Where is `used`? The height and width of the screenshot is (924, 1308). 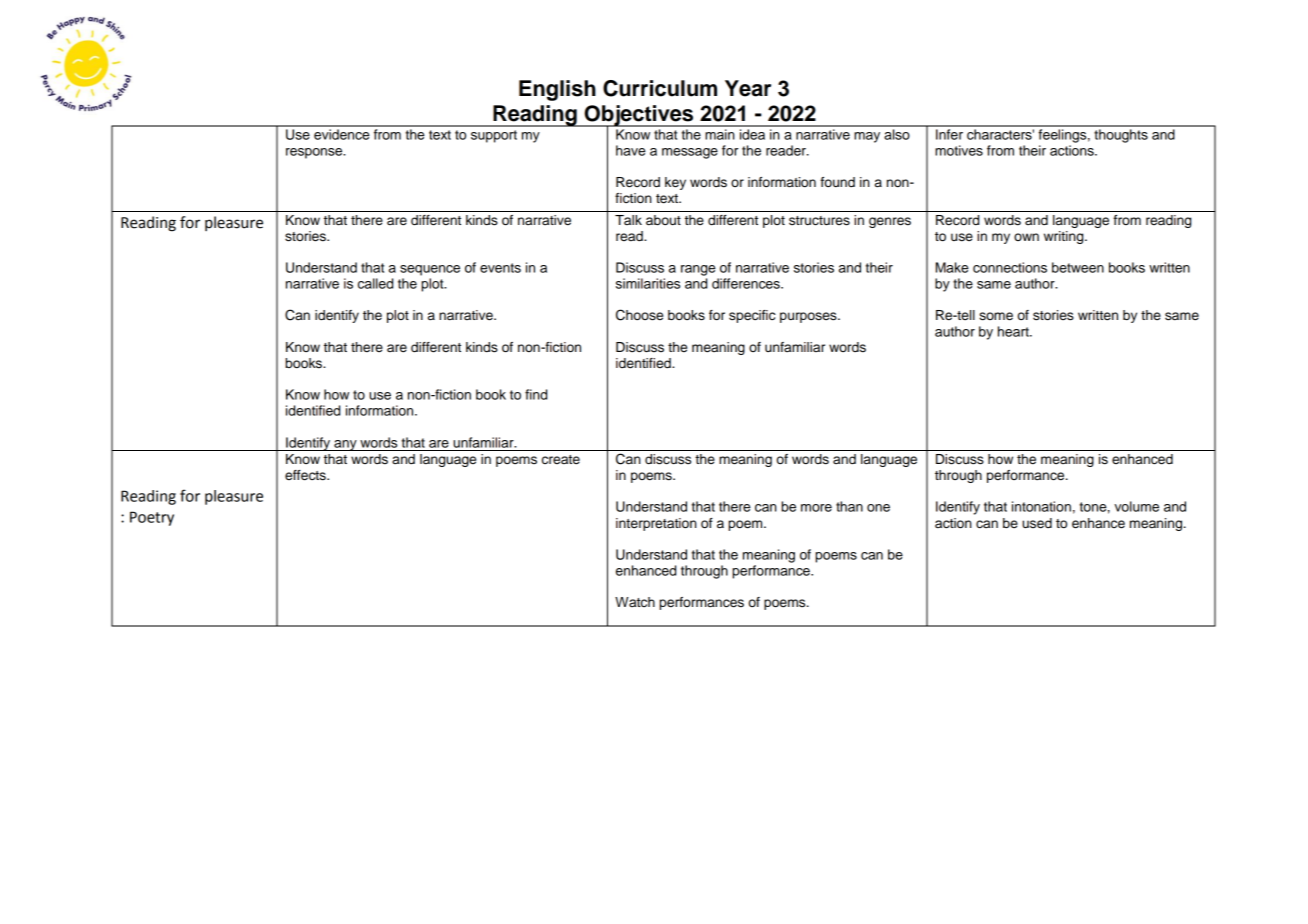 used is located at coordinates (1037, 523).
